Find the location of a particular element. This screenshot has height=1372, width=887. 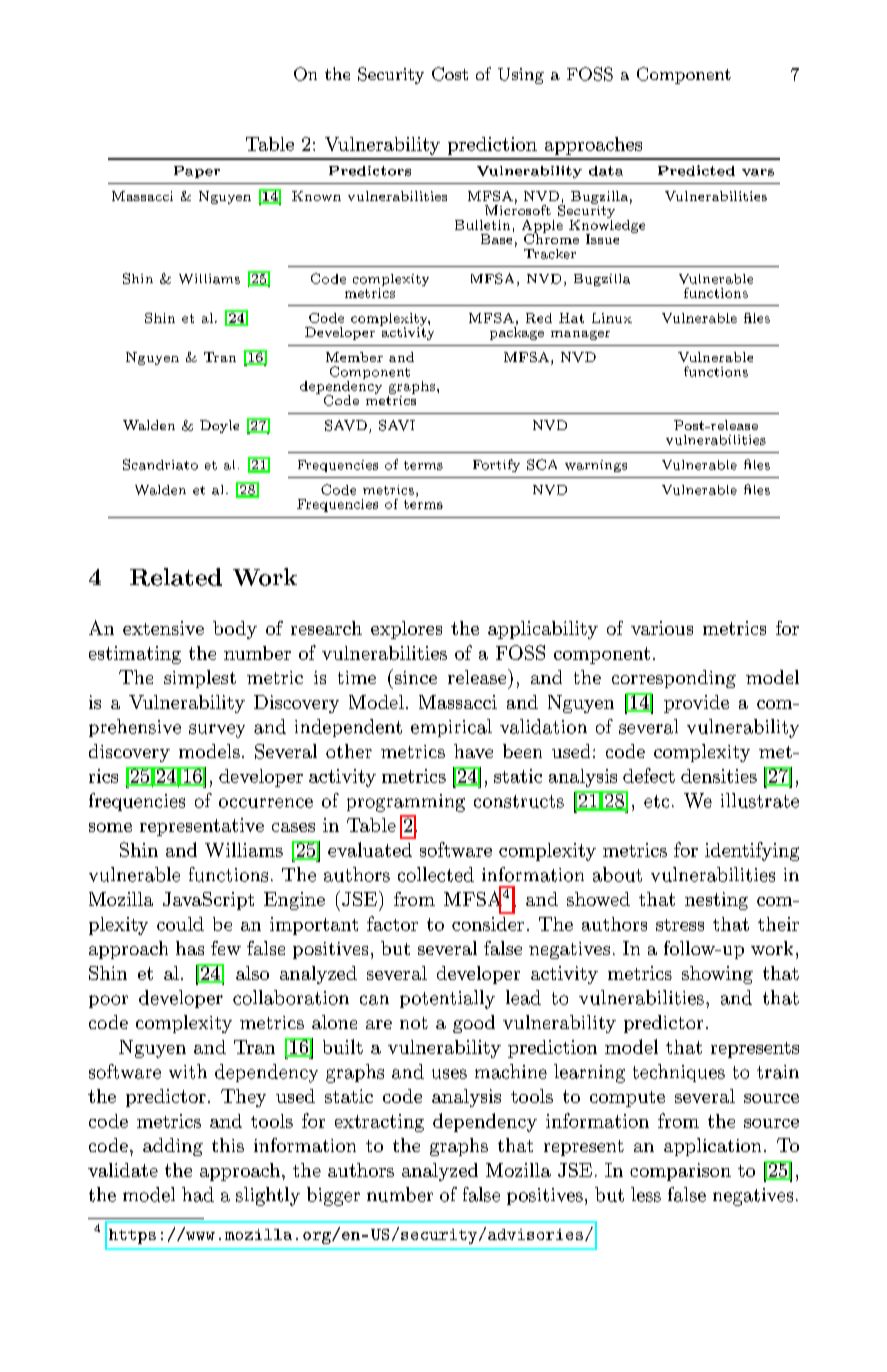

adding is located at coordinates (173, 1147).
